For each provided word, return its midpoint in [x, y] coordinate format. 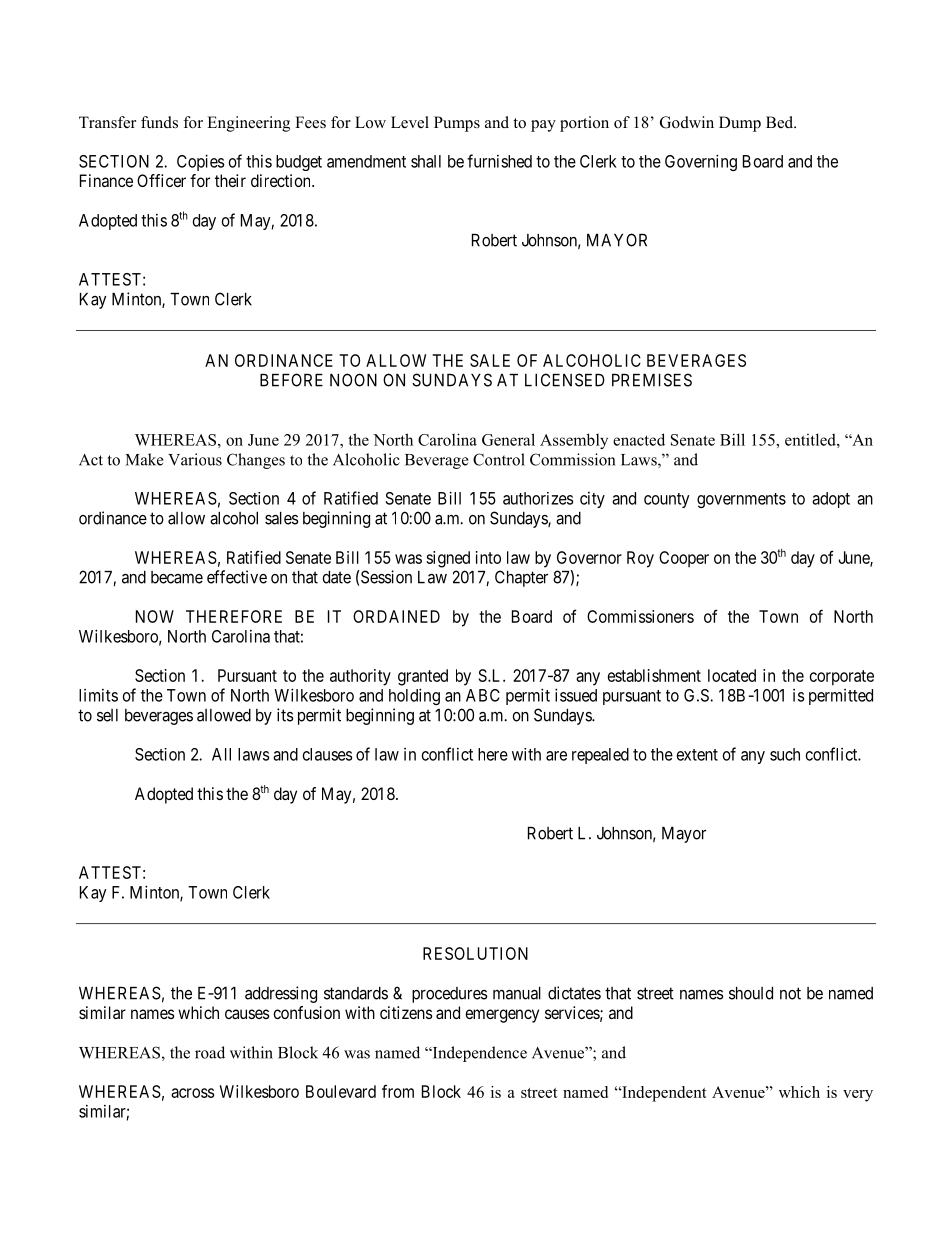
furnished [499, 161]
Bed [781, 122]
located [732, 675]
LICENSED [565, 380]
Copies [200, 162]
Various [195, 459]
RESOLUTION [475, 953]
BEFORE [291, 380]
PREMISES [652, 380]
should [751, 993]
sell [107, 715]
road [210, 1052]
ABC [483, 695]
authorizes [538, 498]
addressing [281, 994]
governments [741, 500]
